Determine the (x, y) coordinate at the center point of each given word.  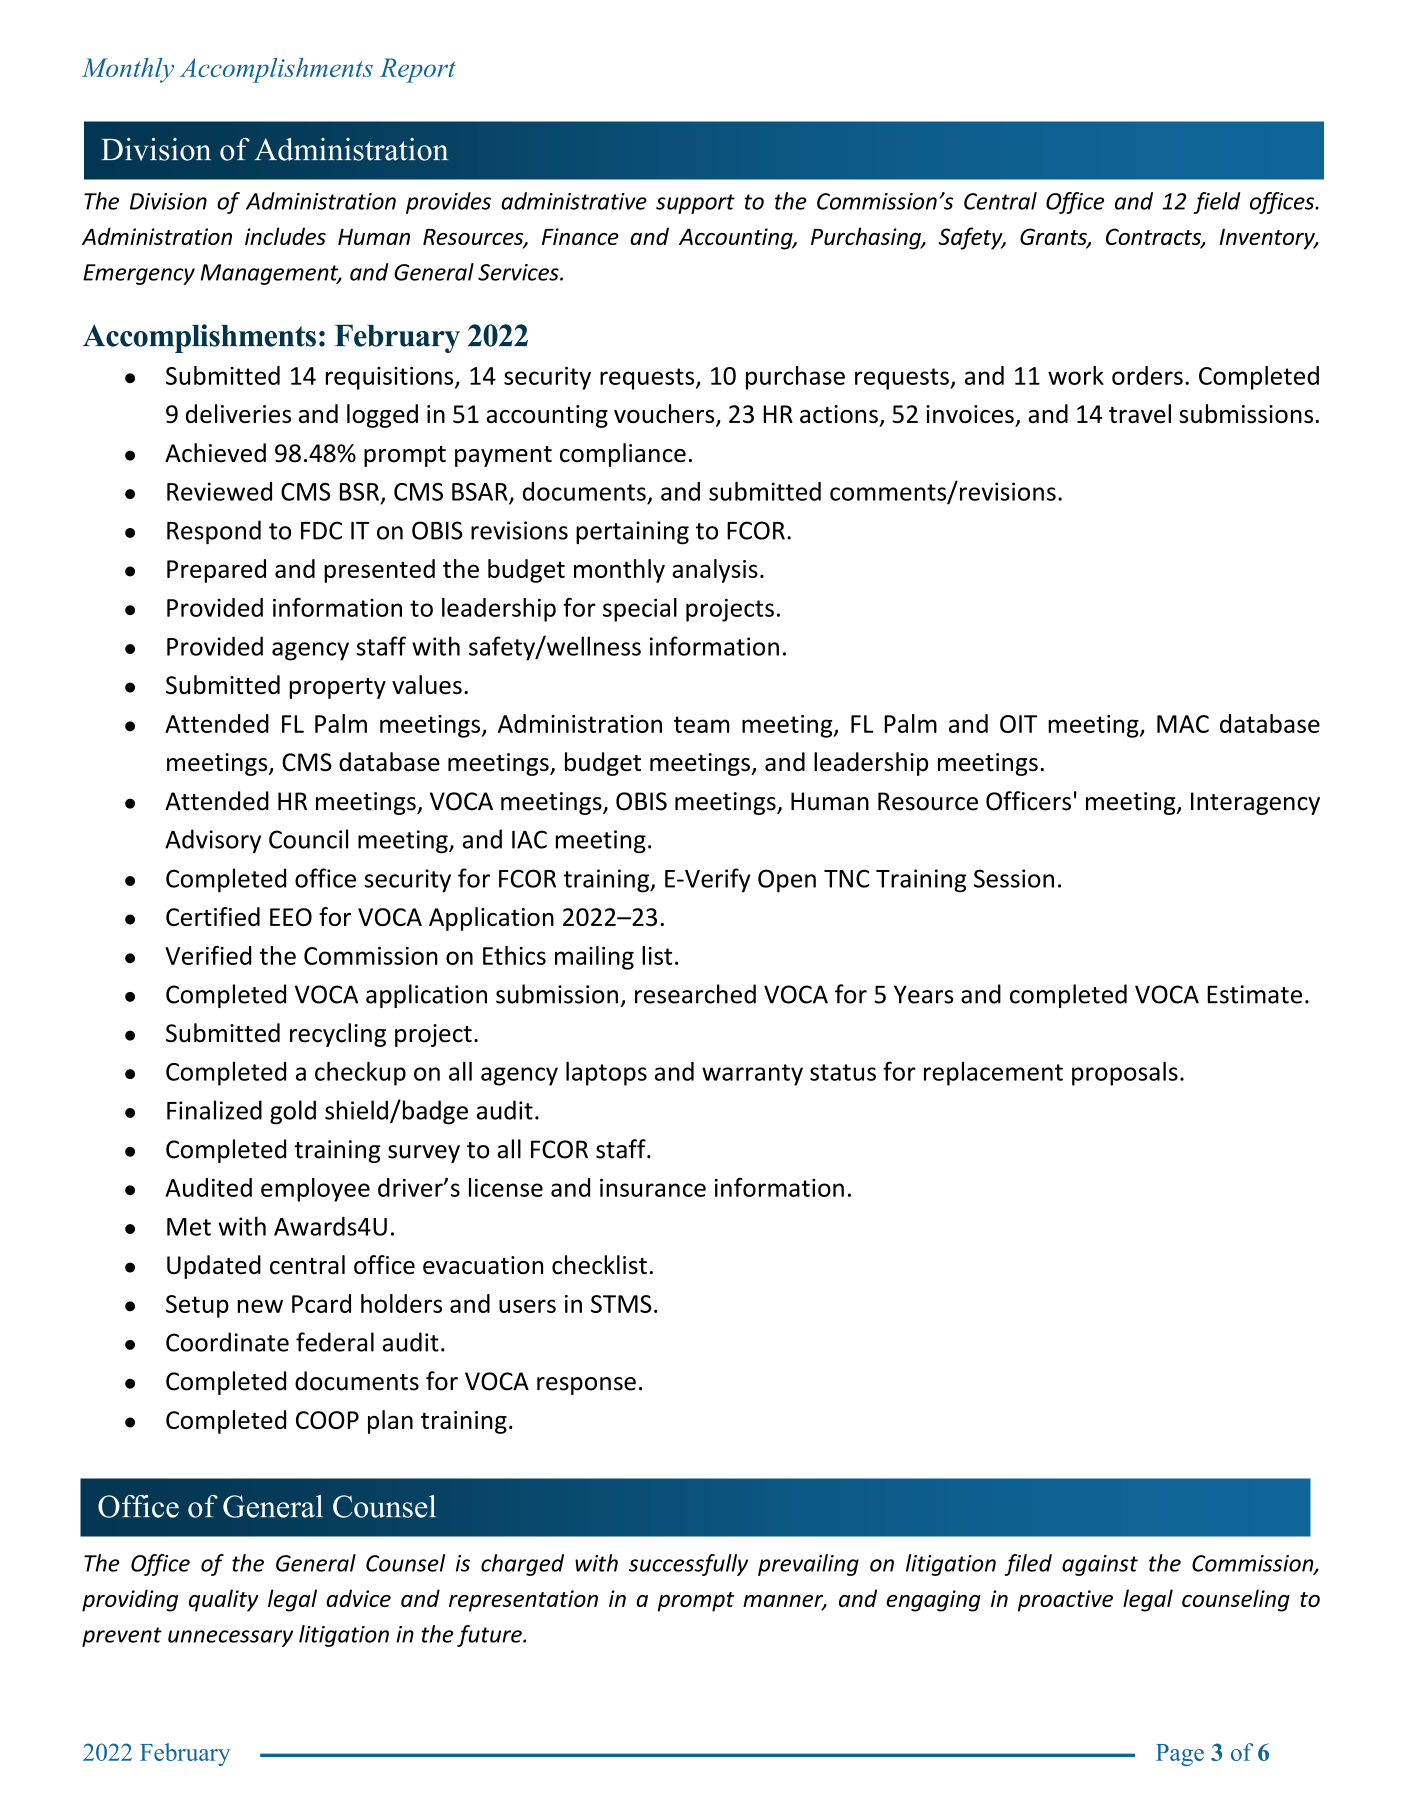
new (260, 1306)
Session (1014, 878)
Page (1180, 1755)
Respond (214, 532)
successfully (688, 1565)
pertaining (632, 533)
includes (285, 236)
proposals (1125, 1074)
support (695, 204)
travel (1140, 413)
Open (787, 881)
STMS (621, 1304)
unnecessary (230, 1638)
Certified (213, 916)
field (1217, 203)
